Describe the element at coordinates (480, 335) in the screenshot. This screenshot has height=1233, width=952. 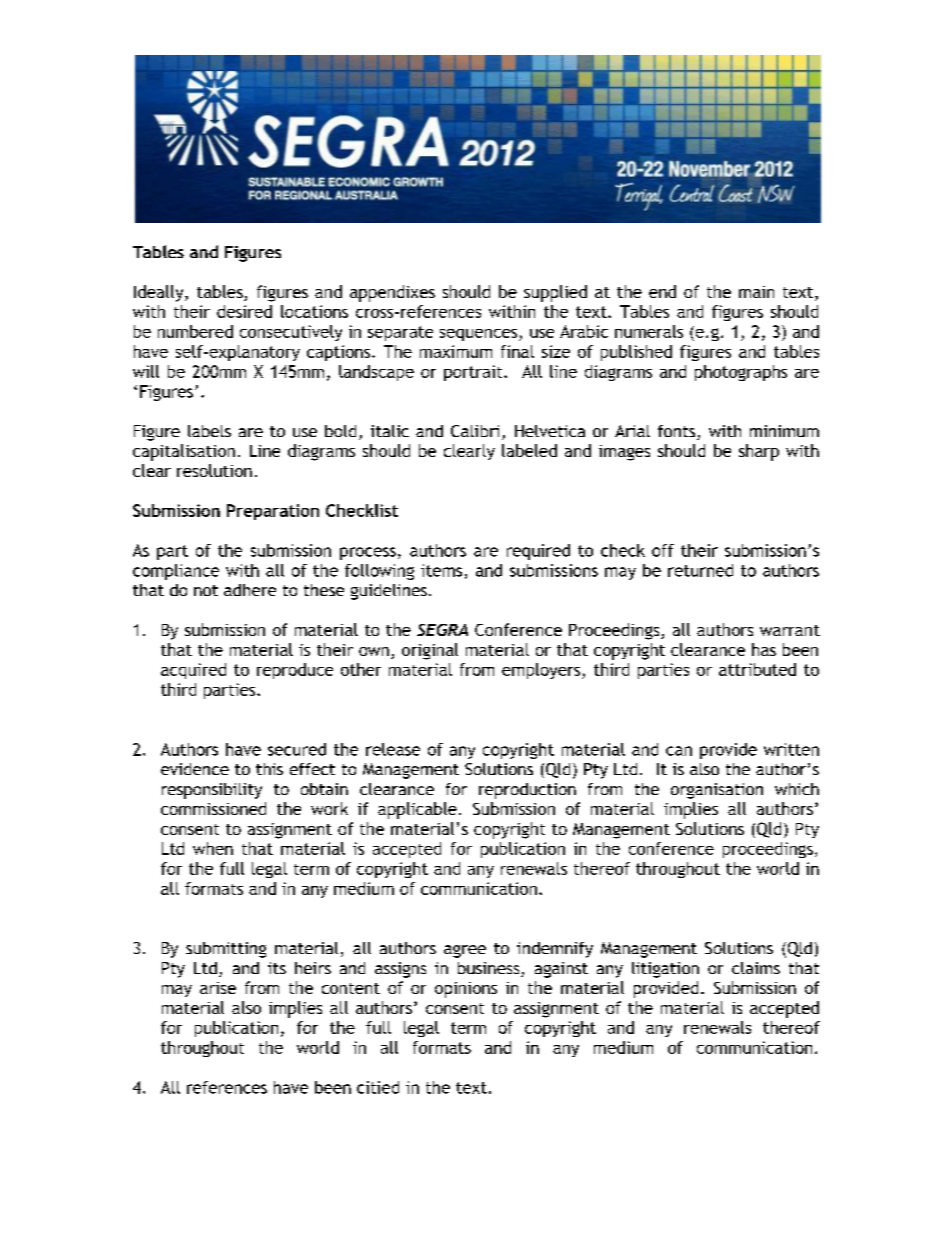
I see `sequences` at that location.
